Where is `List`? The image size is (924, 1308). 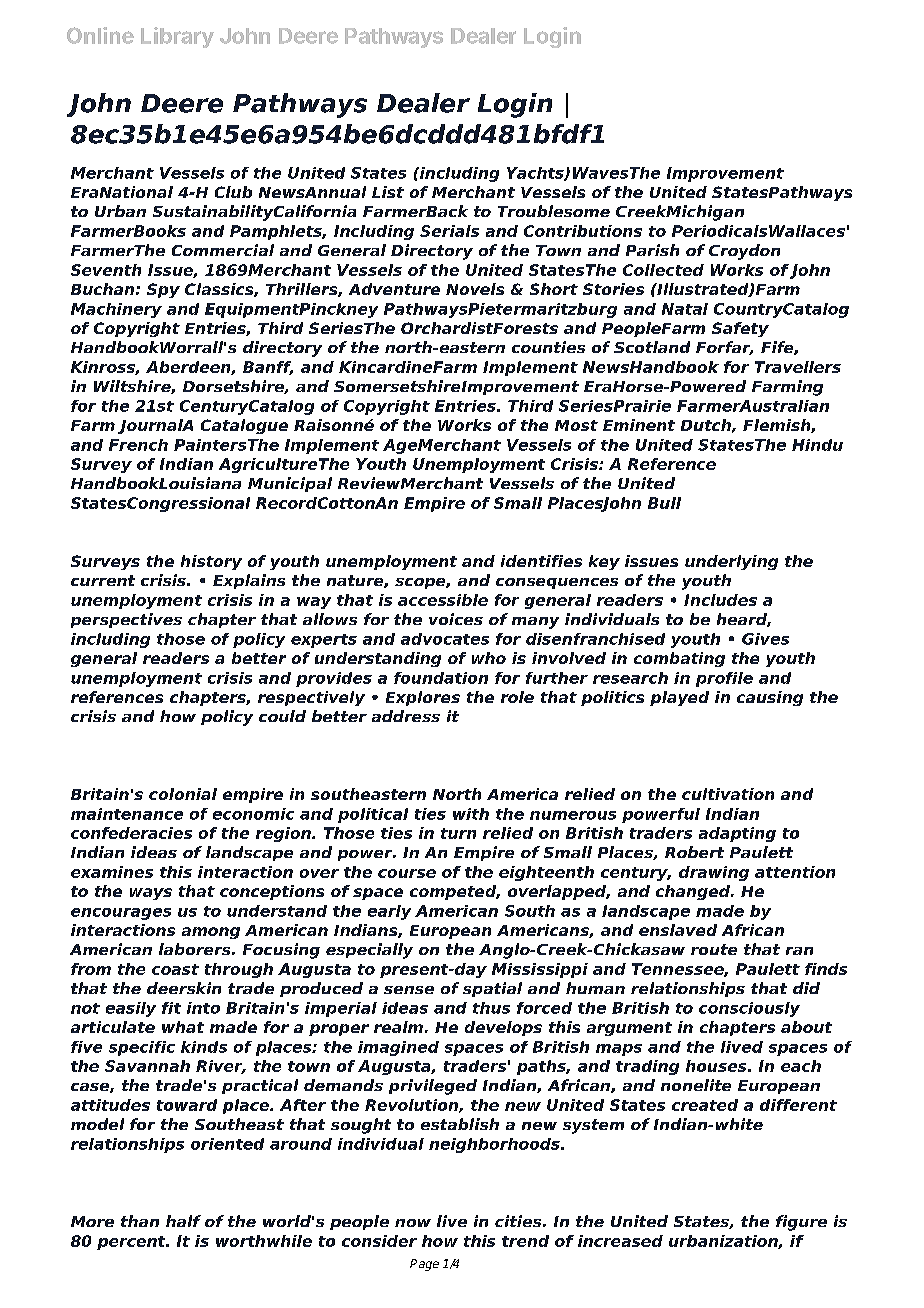
List is located at coordinates (388, 192).
